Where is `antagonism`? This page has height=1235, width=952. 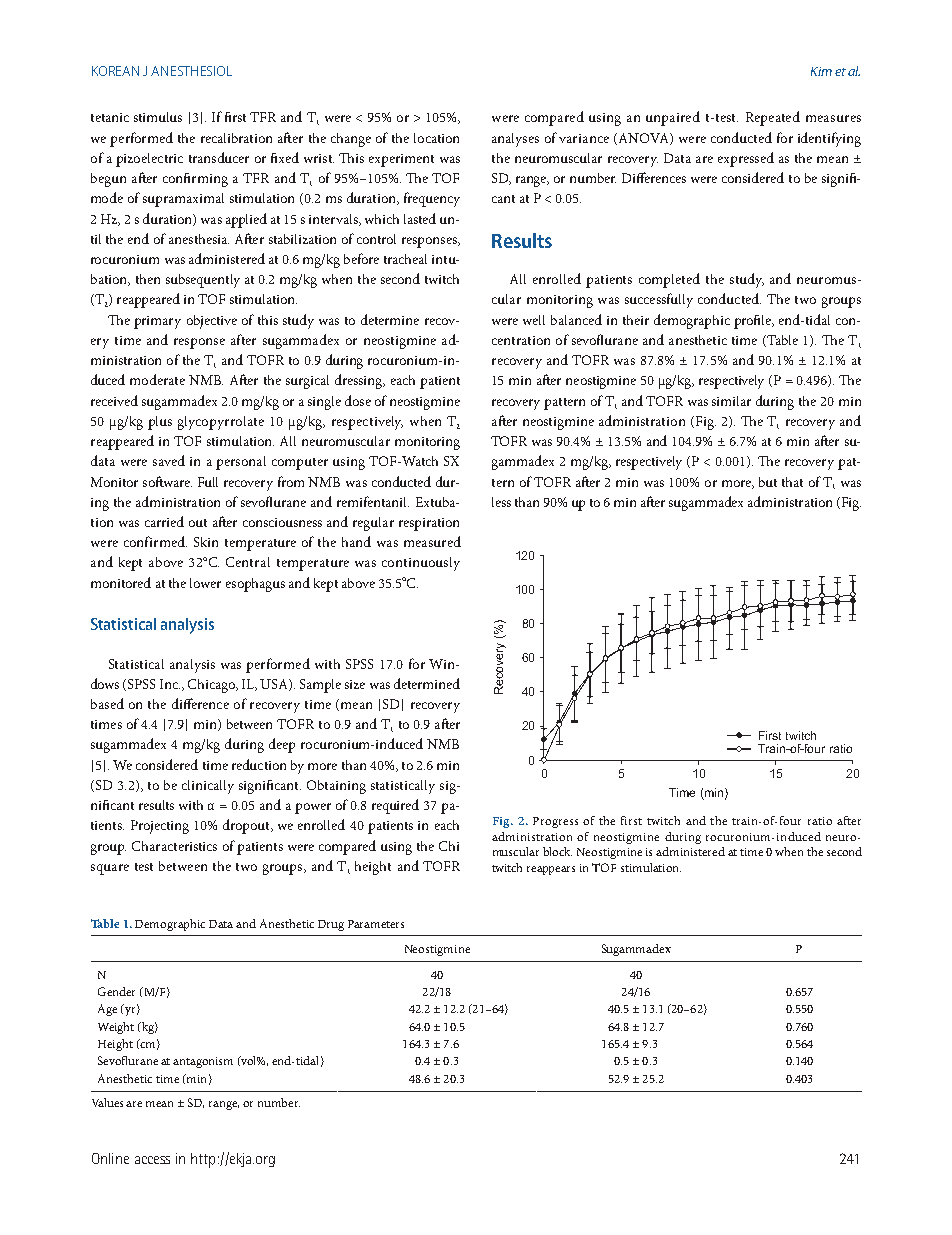
antagonism is located at coordinates (203, 1062).
